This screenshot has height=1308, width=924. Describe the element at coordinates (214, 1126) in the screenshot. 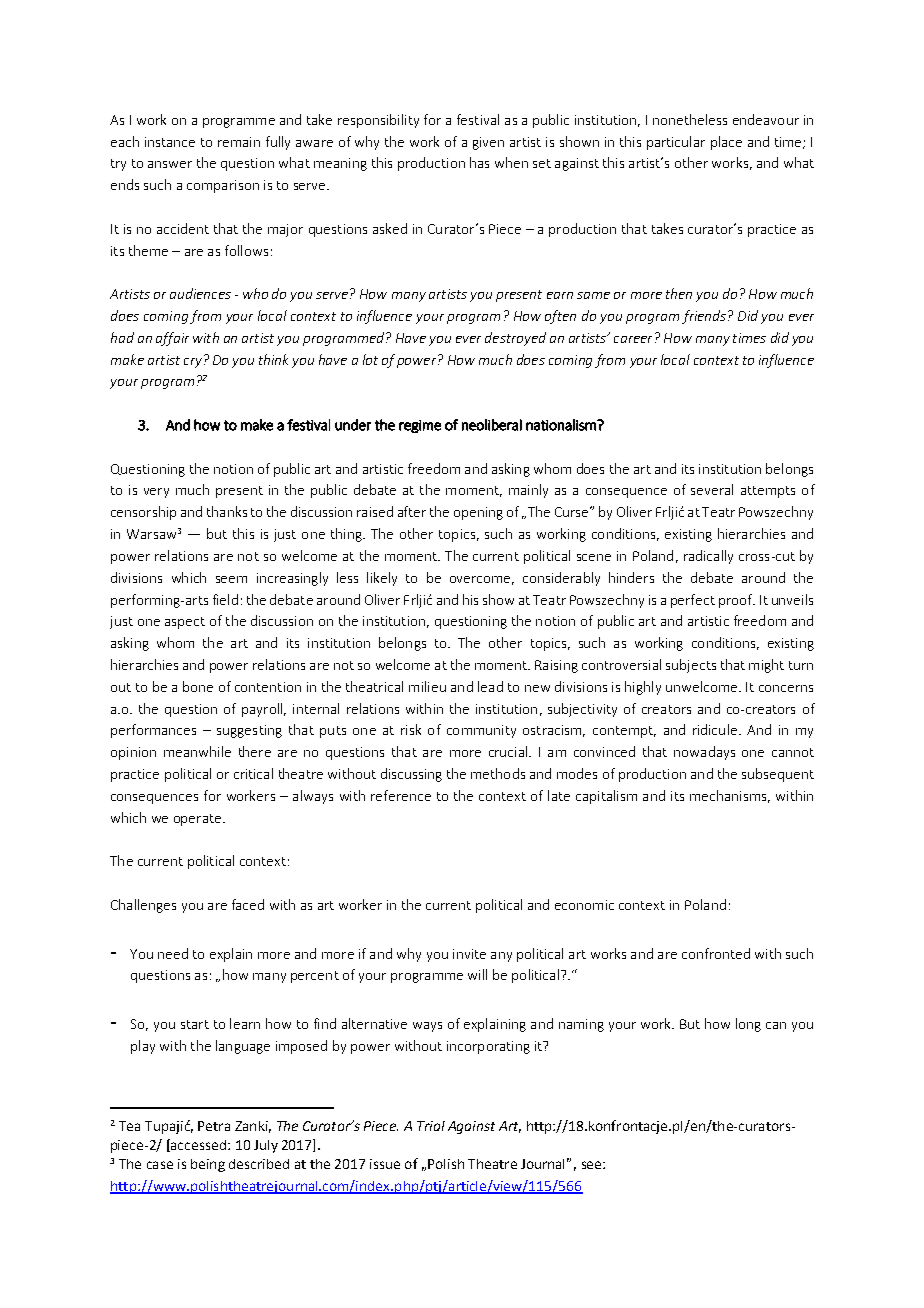

I see `Petra` at that location.
